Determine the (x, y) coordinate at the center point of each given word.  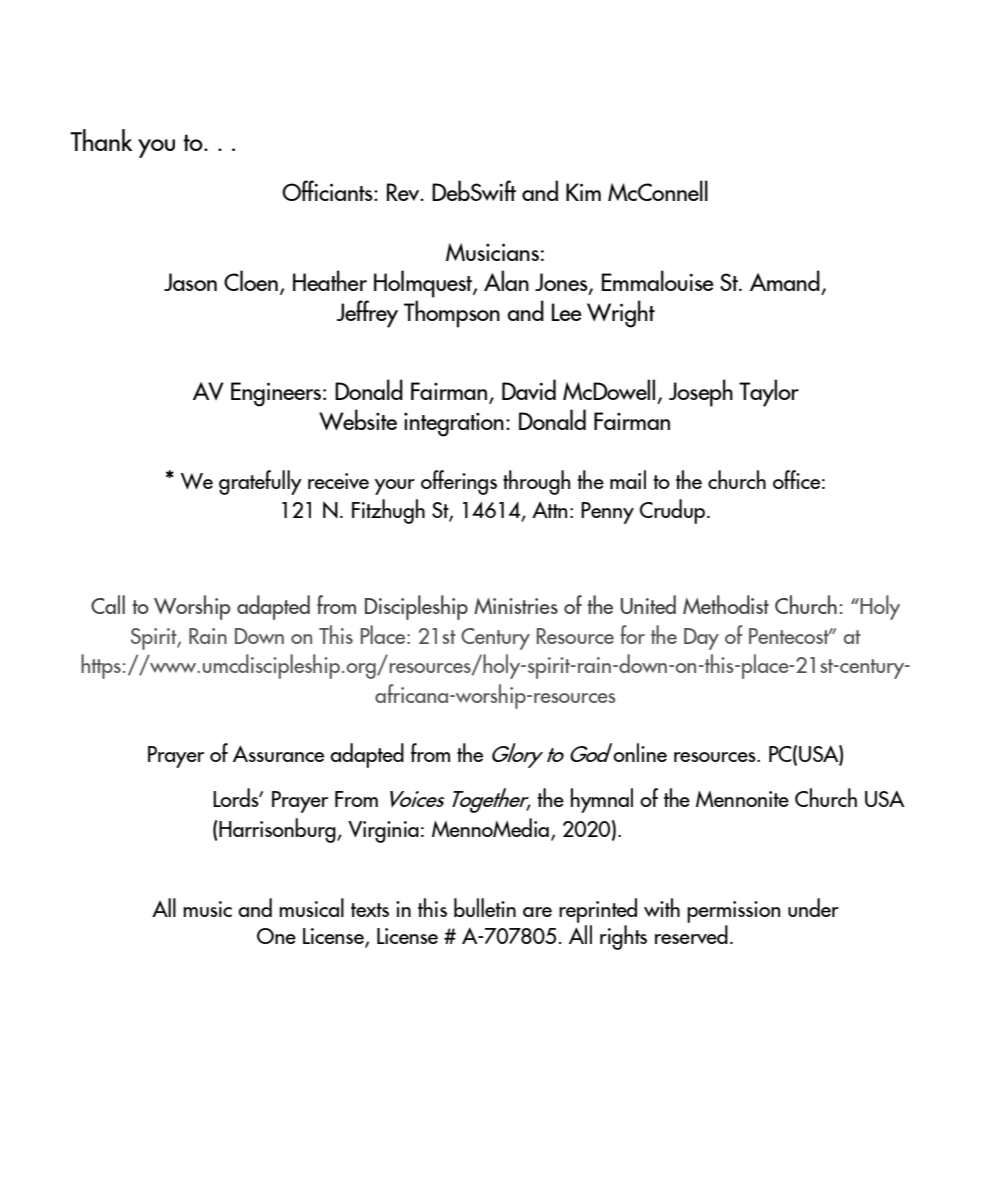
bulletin (485, 907)
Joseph (701, 393)
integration (454, 425)
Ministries (516, 606)
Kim (583, 192)
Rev (404, 192)
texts (370, 910)
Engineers (277, 394)
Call (108, 604)
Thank (101, 140)
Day (701, 639)
